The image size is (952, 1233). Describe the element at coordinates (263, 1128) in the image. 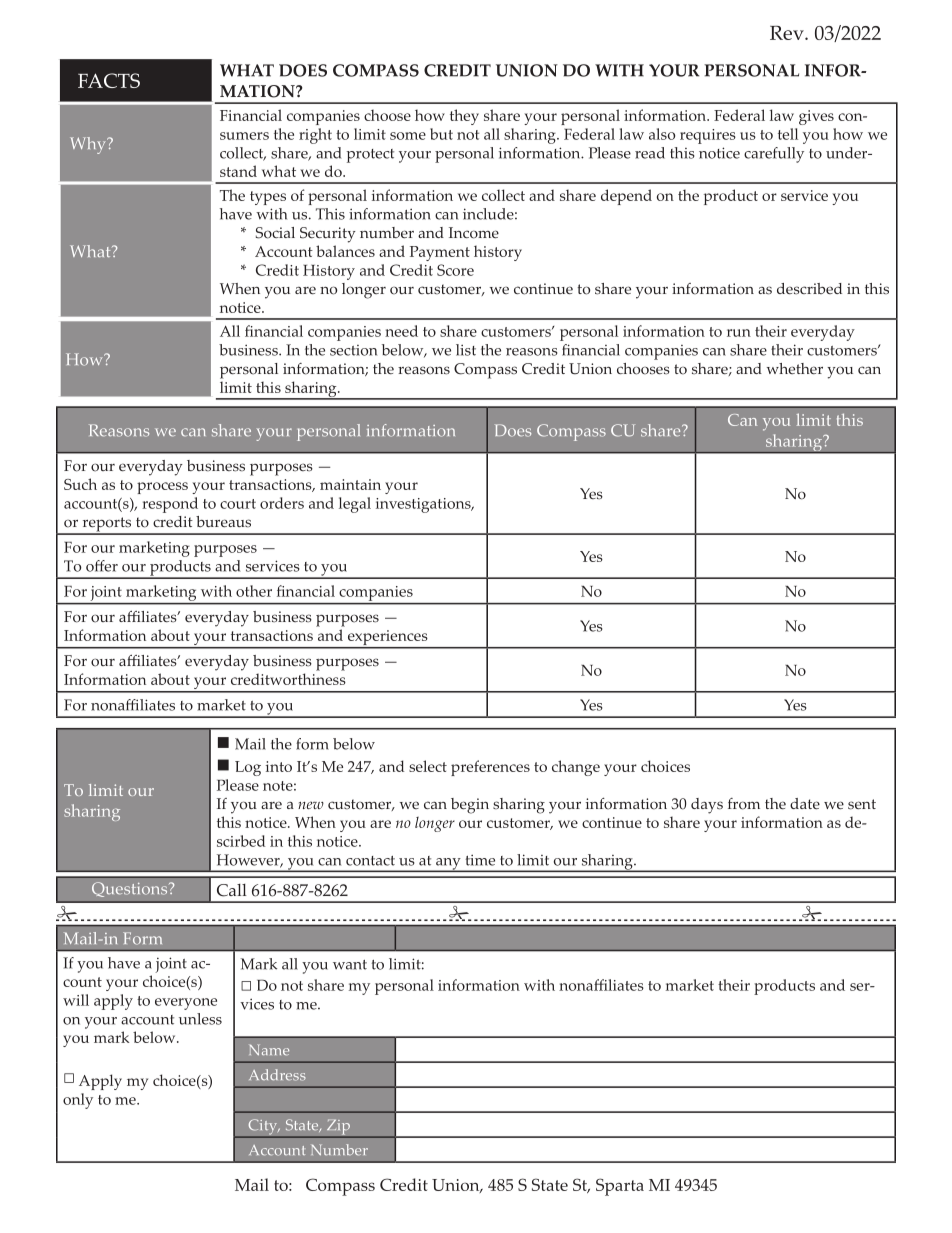

I see `City` at that location.
